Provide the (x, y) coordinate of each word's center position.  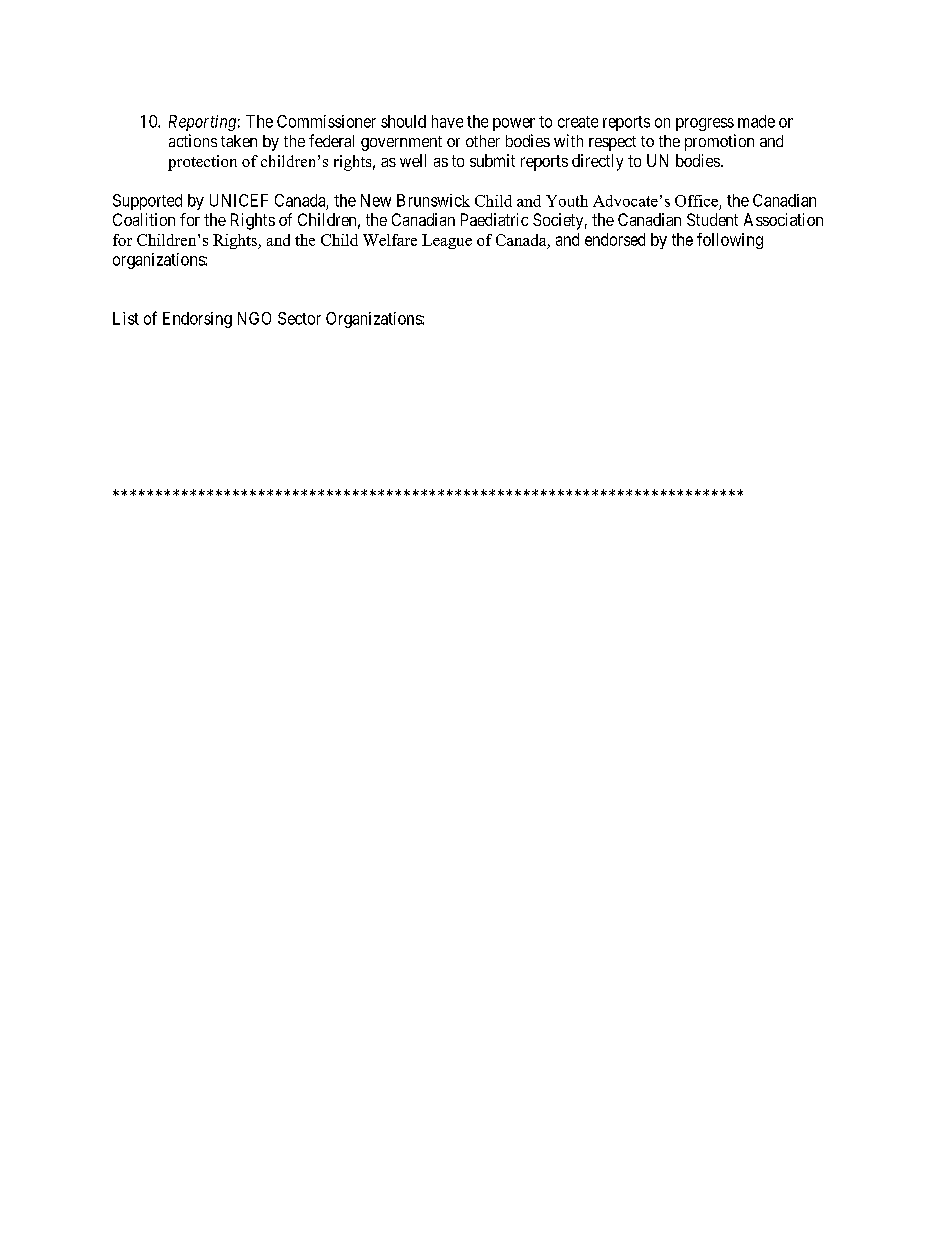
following (730, 241)
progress (705, 124)
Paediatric (494, 219)
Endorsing (197, 320)
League (447, 241)
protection (202, 163)
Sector (299, 318)
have (447, 121)
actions (193, 140)
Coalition (144, 219)
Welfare (390, 240)
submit (492, 160)
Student (712, 219)
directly (597, 162)
